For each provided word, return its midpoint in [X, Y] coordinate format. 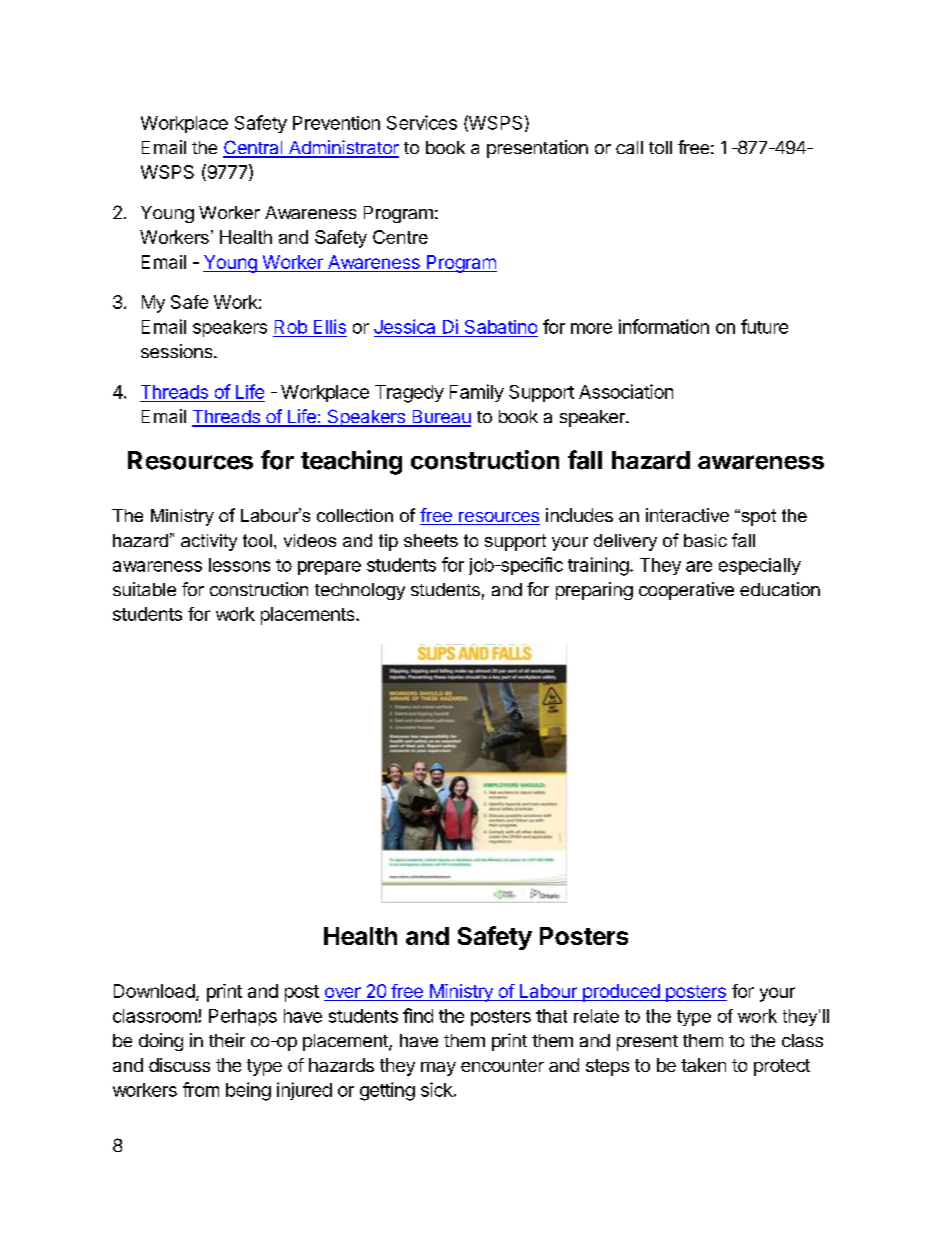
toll [660, 147]
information [664, 326]
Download [154, 991]
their [227, 1040]
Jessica [404, 326]
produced [621, 993]
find [418, 1015]
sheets [431, 540]
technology [360, 591]
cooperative [686, 591]
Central [254, 148]
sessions [178, 351]
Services [422, 122]
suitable [144, 589]
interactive [687, 515]
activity [209, 542]
